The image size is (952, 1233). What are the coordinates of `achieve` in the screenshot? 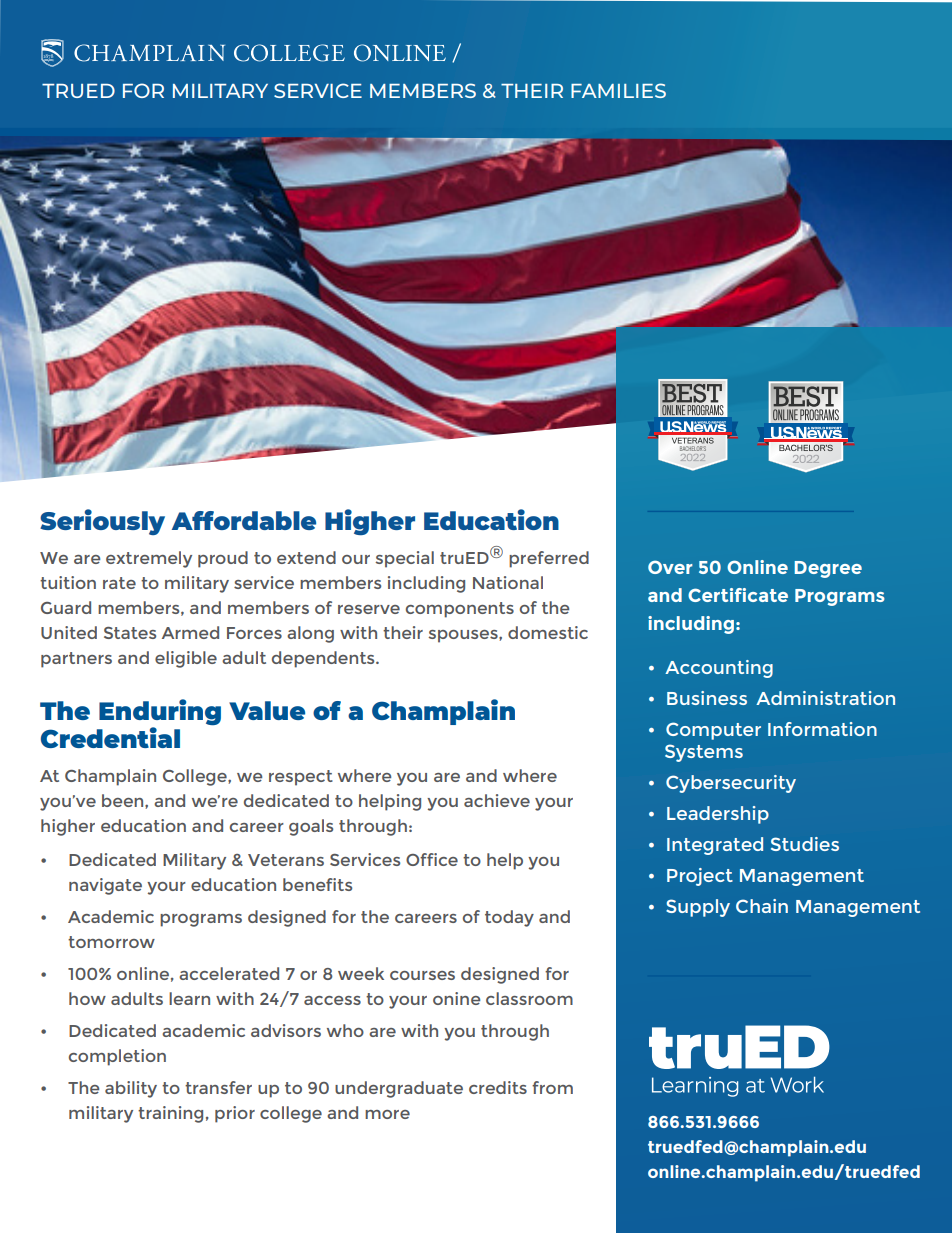 It's located at (497, 800).
